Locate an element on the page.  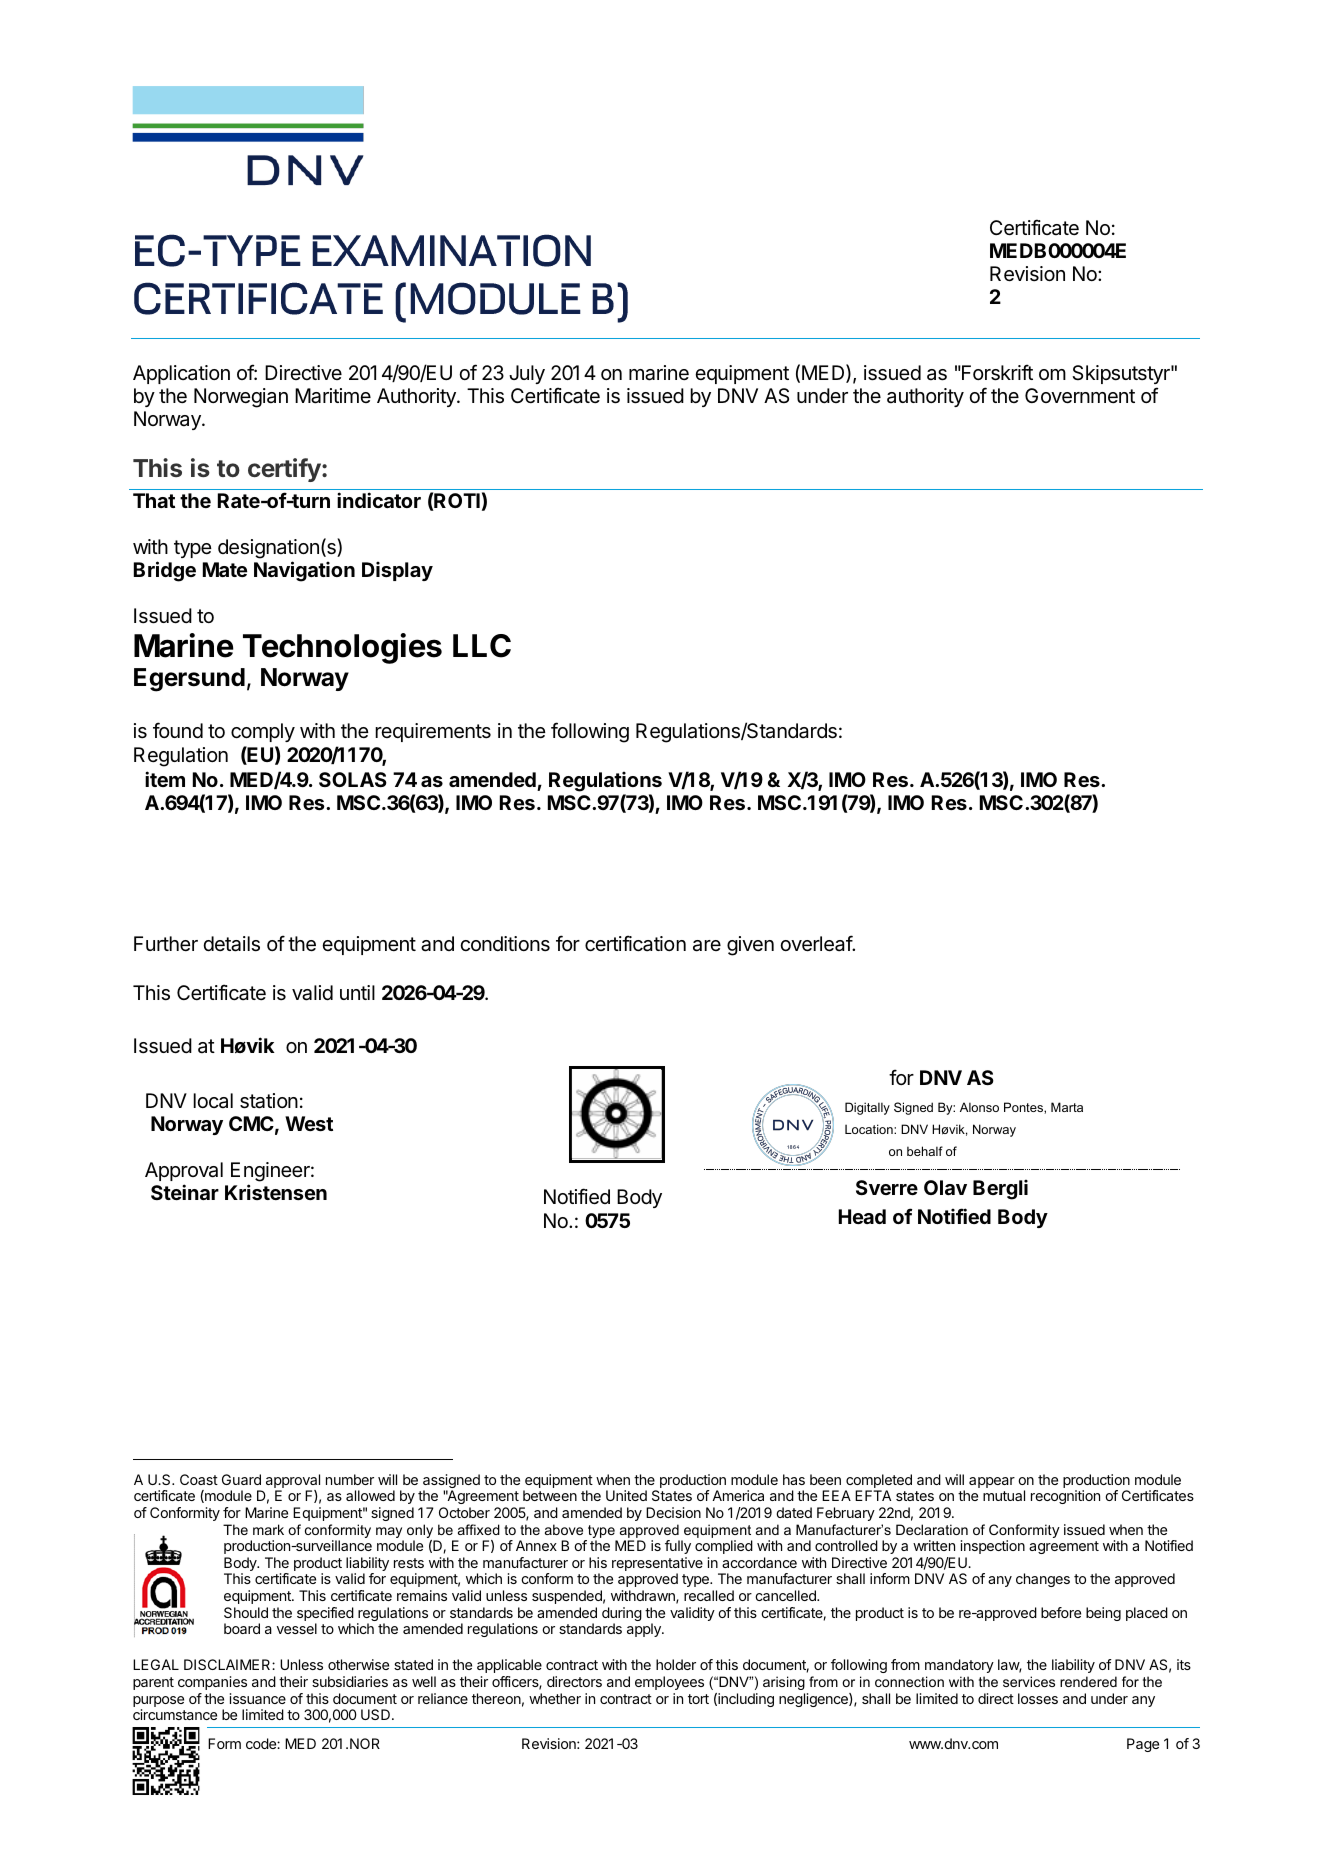
losses is located at coordinates (1038, 1698).
